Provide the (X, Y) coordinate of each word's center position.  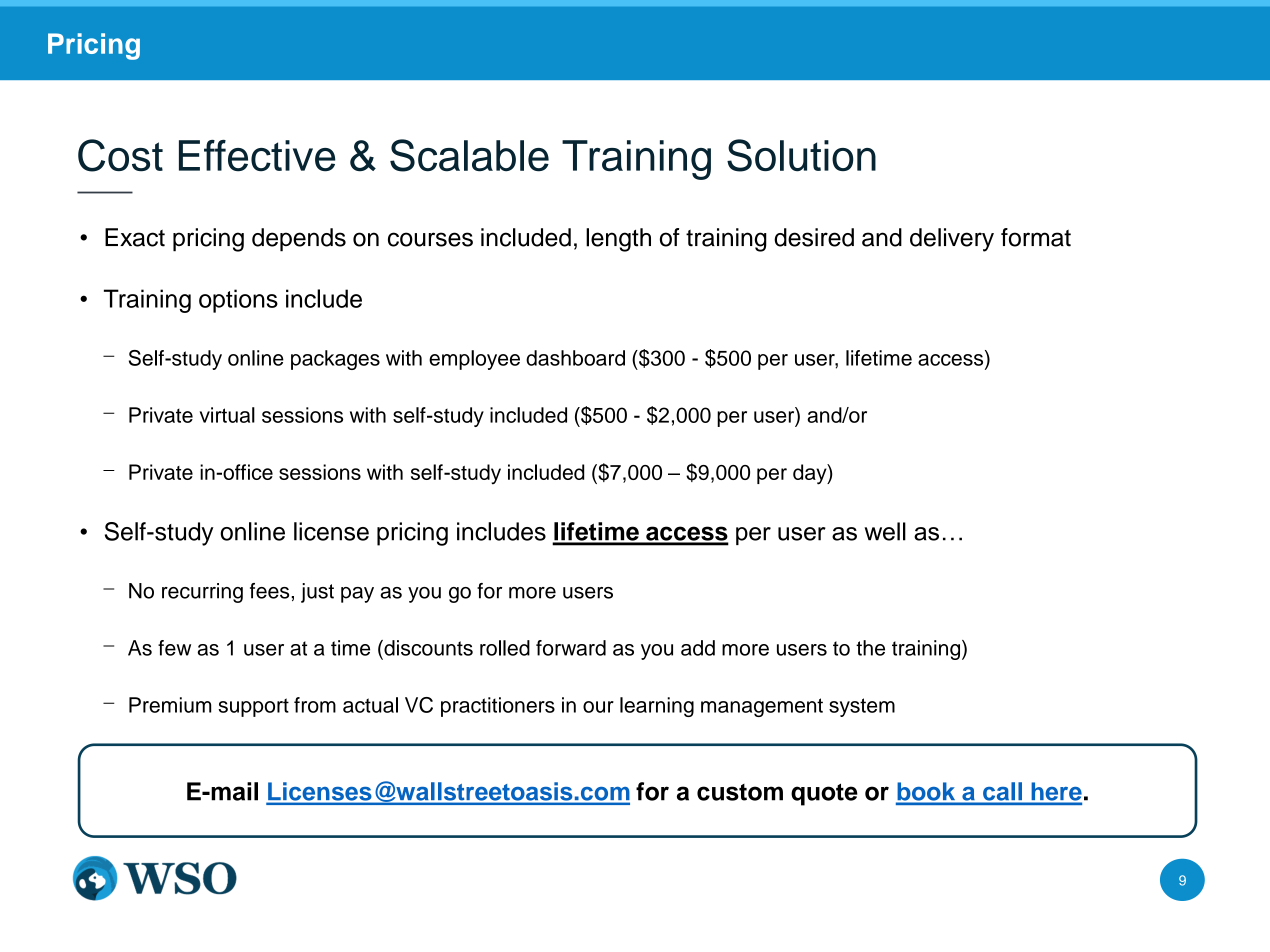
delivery (952, 240)
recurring (202, 593)
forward (571, 648)
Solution (801, 155)
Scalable (469, 155)
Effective (257, 156)
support (253, 707)
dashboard (575, 358)
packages (335, 360)
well (885, 531)
